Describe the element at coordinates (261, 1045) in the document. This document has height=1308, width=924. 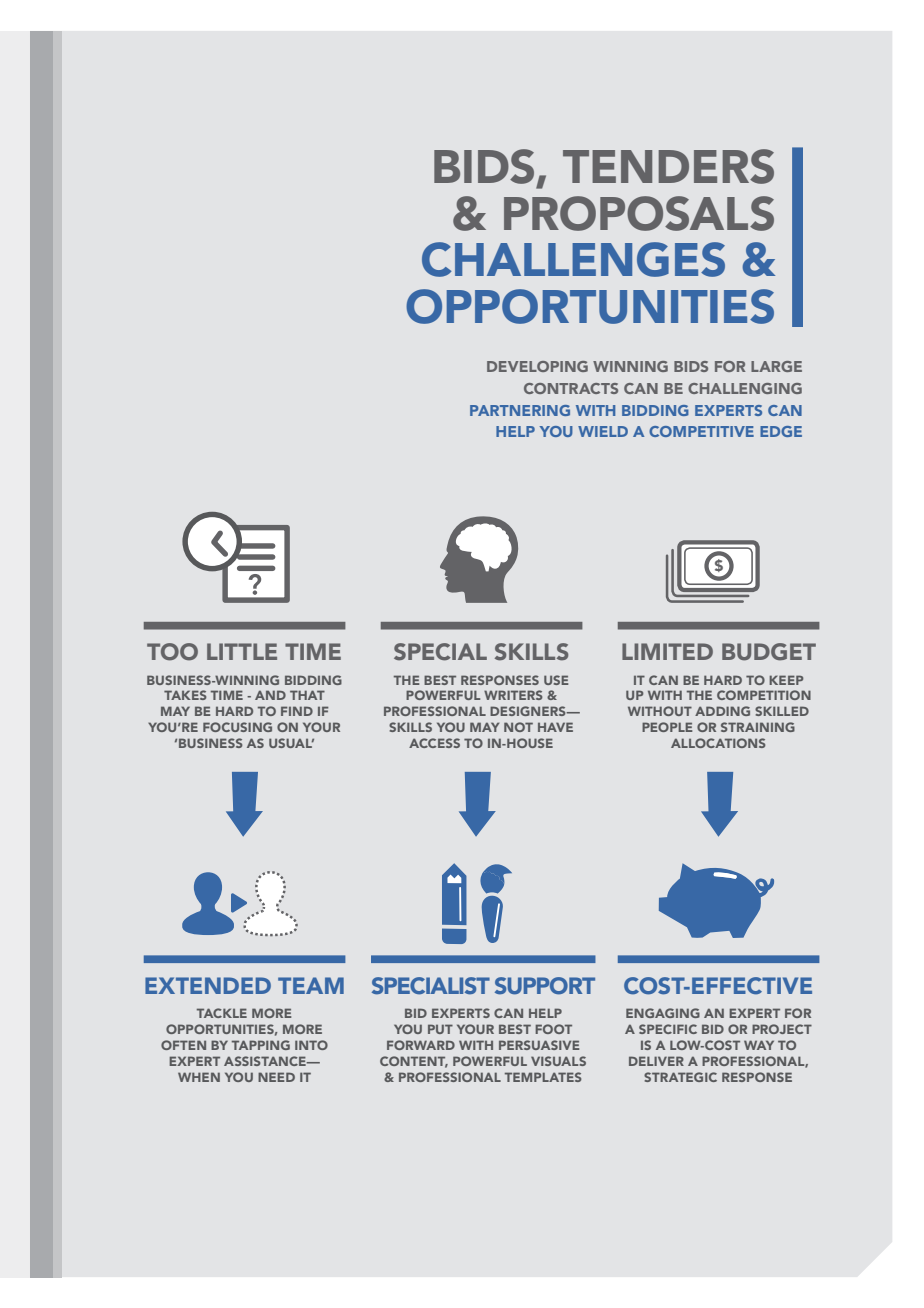
I see `TAPPING` at that location.
